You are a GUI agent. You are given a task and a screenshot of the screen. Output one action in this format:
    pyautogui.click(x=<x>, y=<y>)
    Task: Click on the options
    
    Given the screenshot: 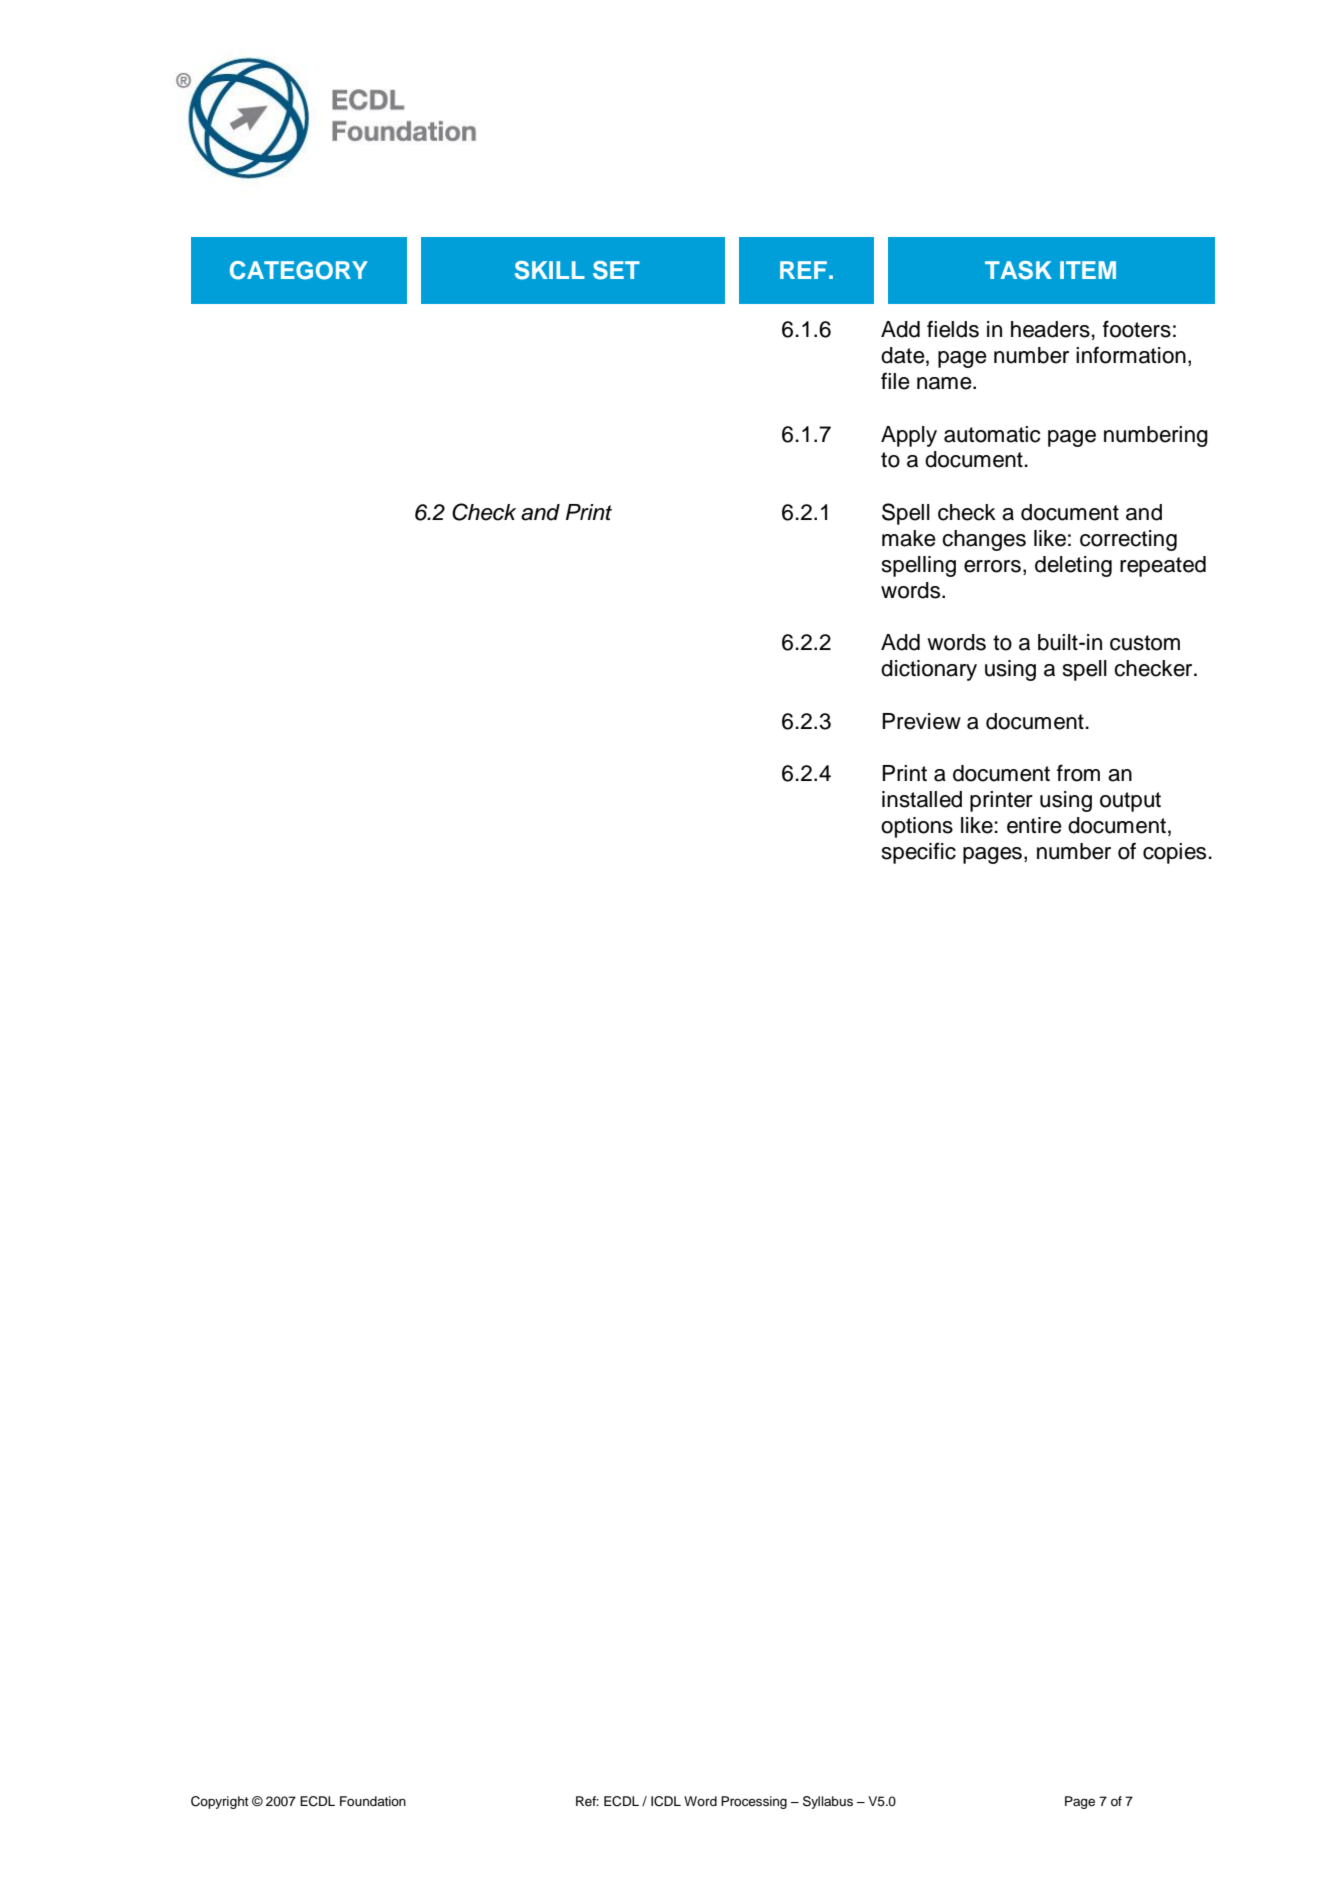 What is the action you would take?
    pyautogui.click(x=917, y=827)
